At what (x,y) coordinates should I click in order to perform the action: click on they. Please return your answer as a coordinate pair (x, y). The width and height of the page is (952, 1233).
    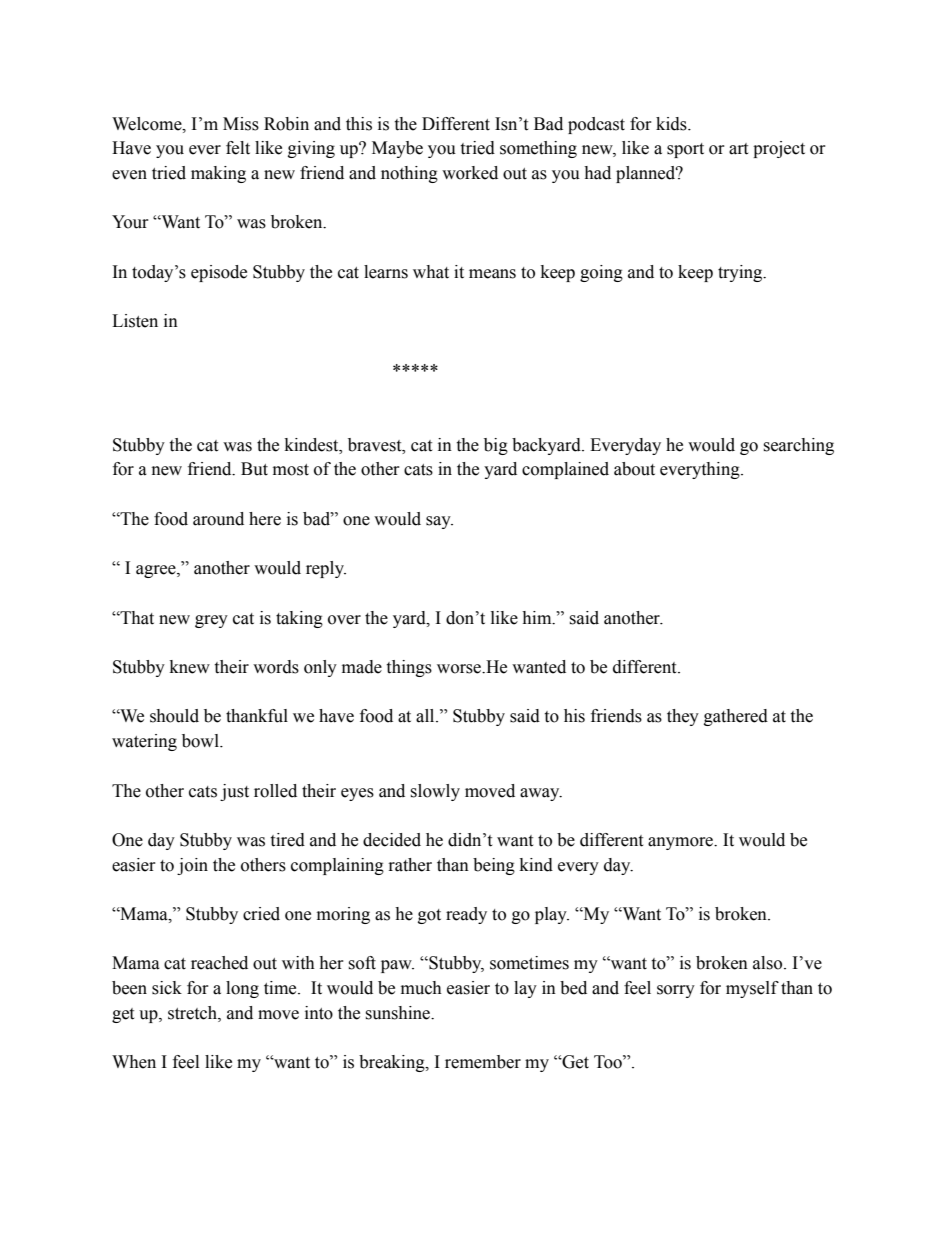
    Looking at the image, I should click on (683, 717).
